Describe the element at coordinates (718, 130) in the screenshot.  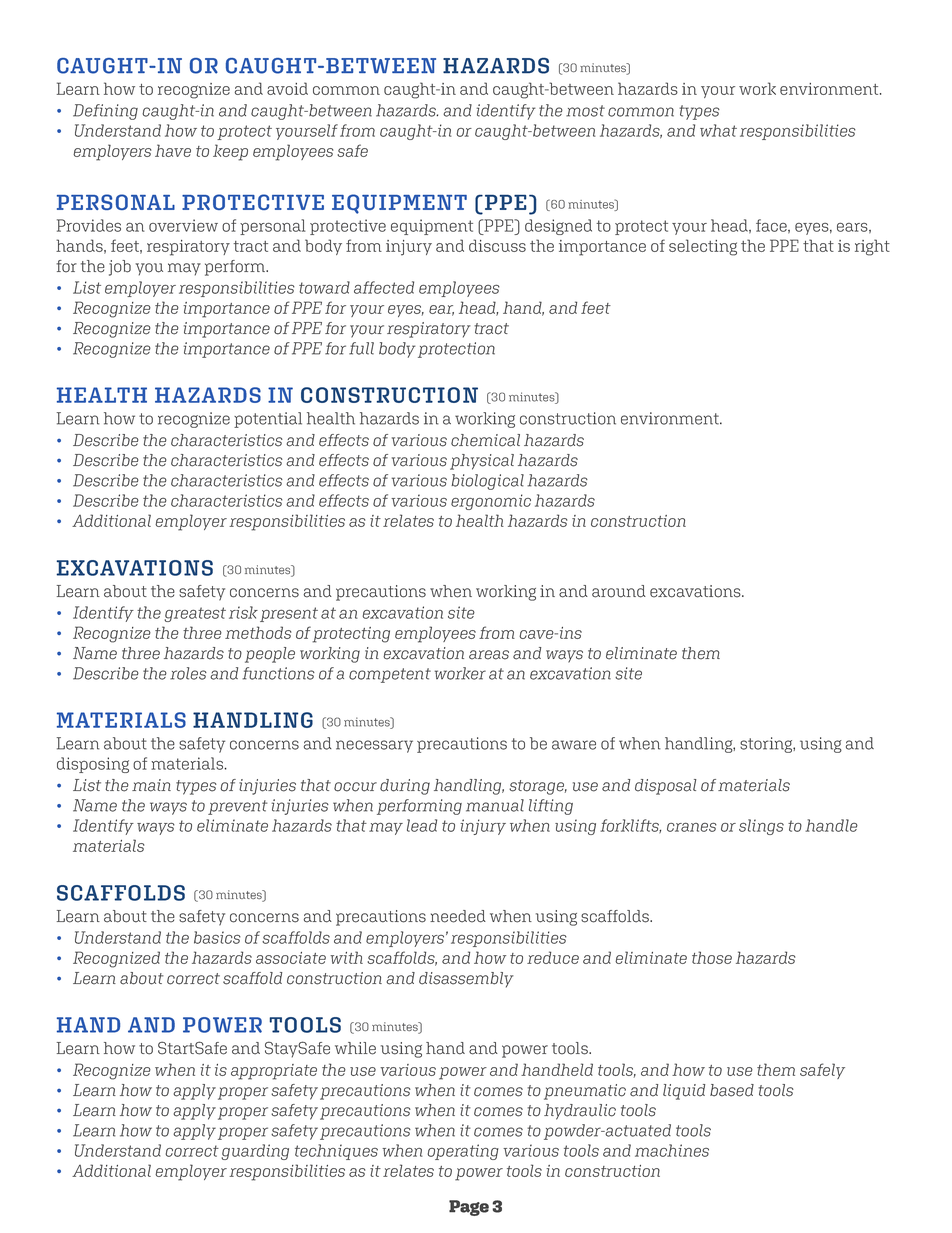
I see `what` at that location.
